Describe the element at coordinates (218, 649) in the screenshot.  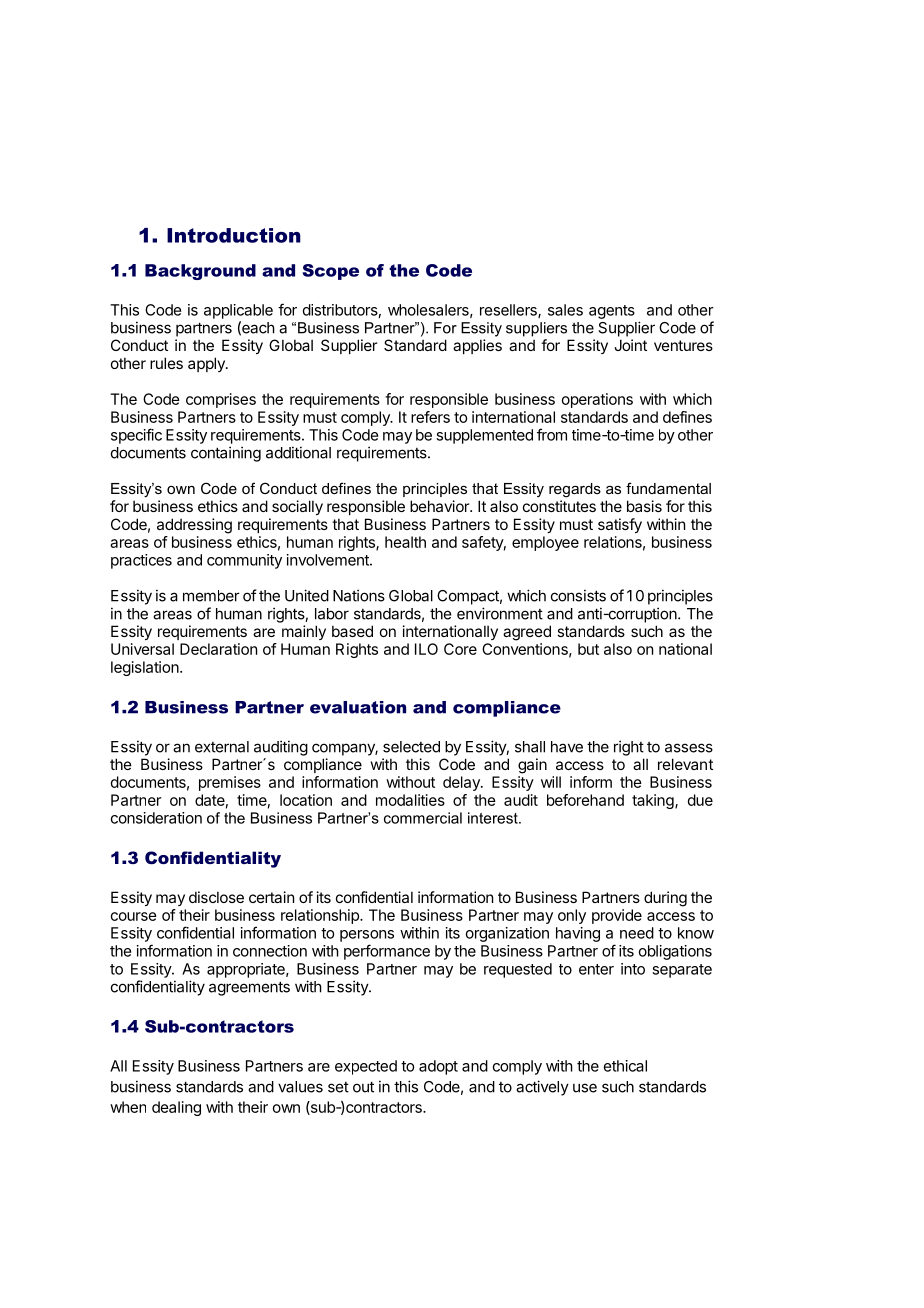
I see `Declaration` at that location.
